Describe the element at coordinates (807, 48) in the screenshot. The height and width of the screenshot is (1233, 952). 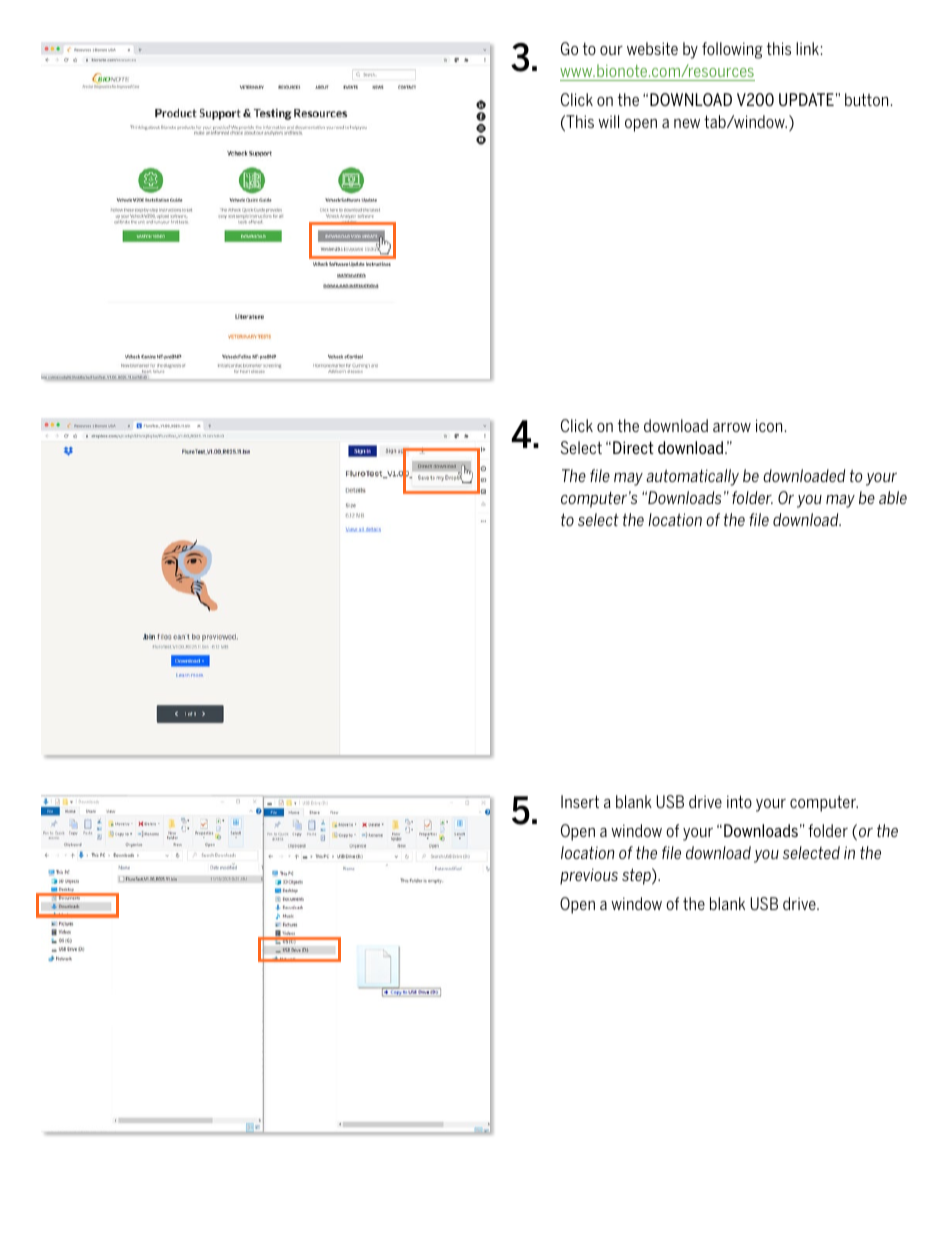
I see `link` at that location.
